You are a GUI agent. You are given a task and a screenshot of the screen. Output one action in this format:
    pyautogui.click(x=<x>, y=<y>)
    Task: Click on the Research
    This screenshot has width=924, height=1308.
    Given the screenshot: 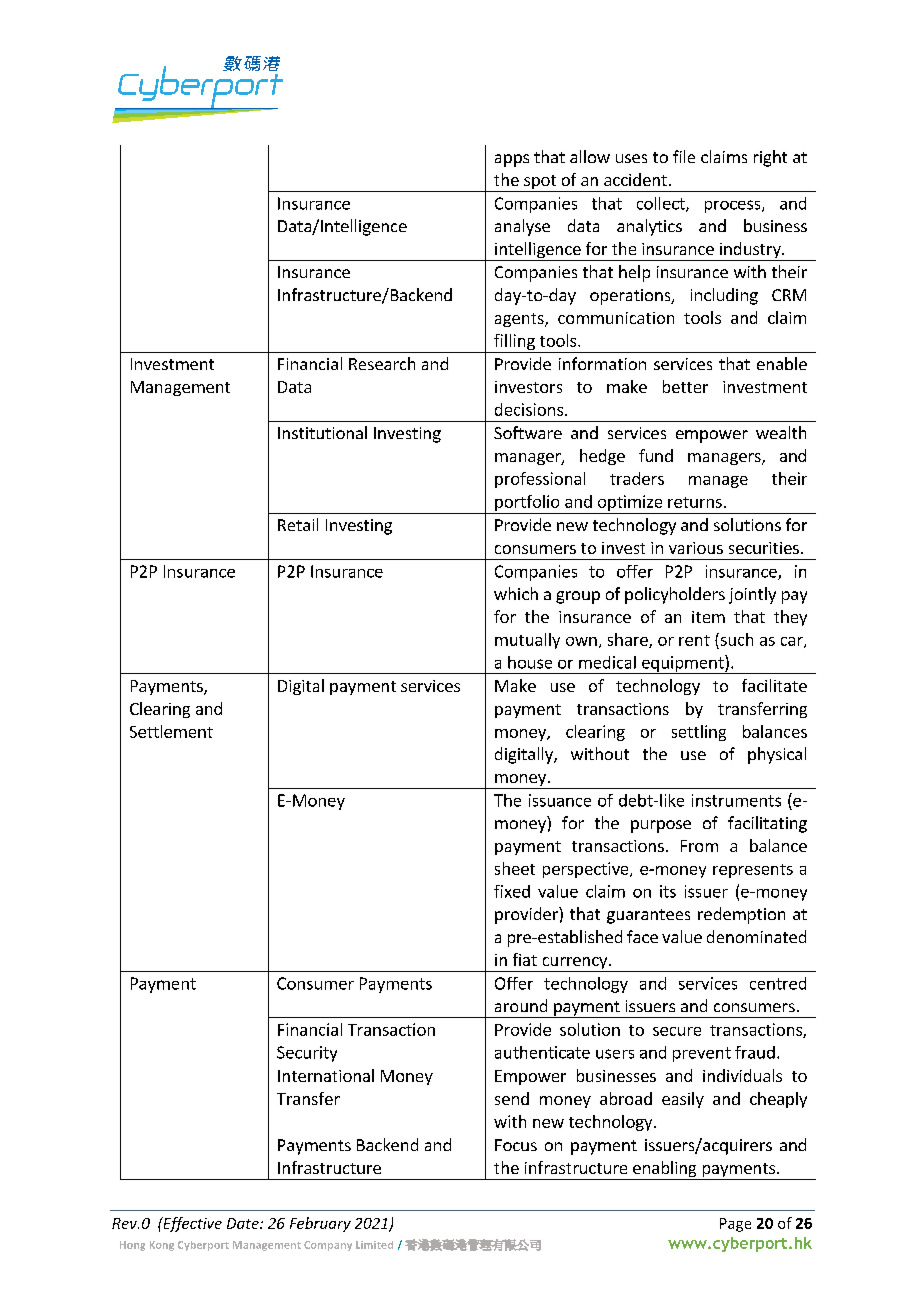 What is the action you would take?
    pyautogui.click(x=382, y=363)
